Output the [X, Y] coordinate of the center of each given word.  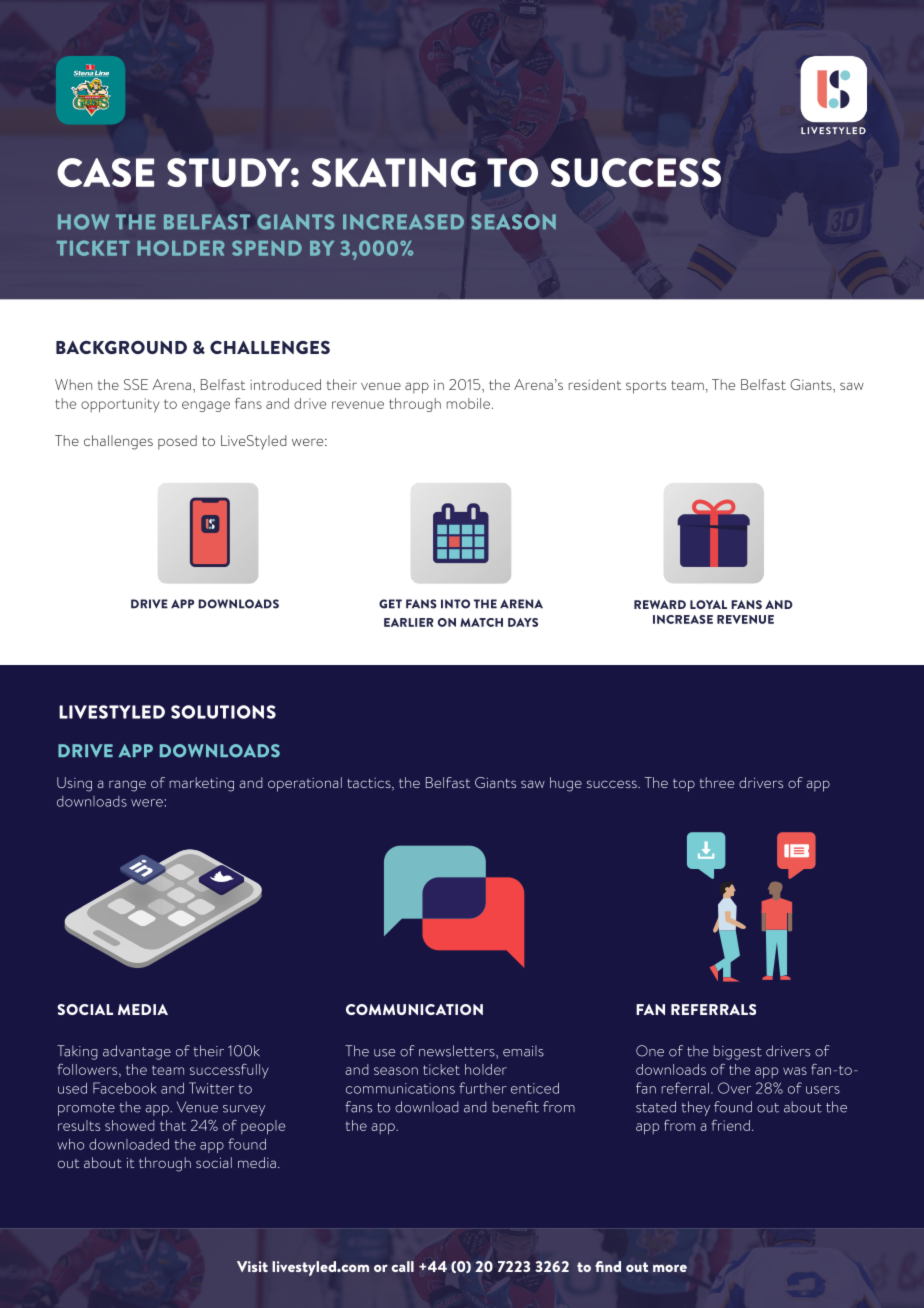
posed [177, 442]
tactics [370, 784]
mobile [470, 403]
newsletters [458, 1052]
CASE [105, 172]
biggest [738, 1052]
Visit [252, 1266]
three [717, 782]
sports [646, 387]
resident [595, 384]
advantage [137, 1052]
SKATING [394, 172]
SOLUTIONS [223, 712]
